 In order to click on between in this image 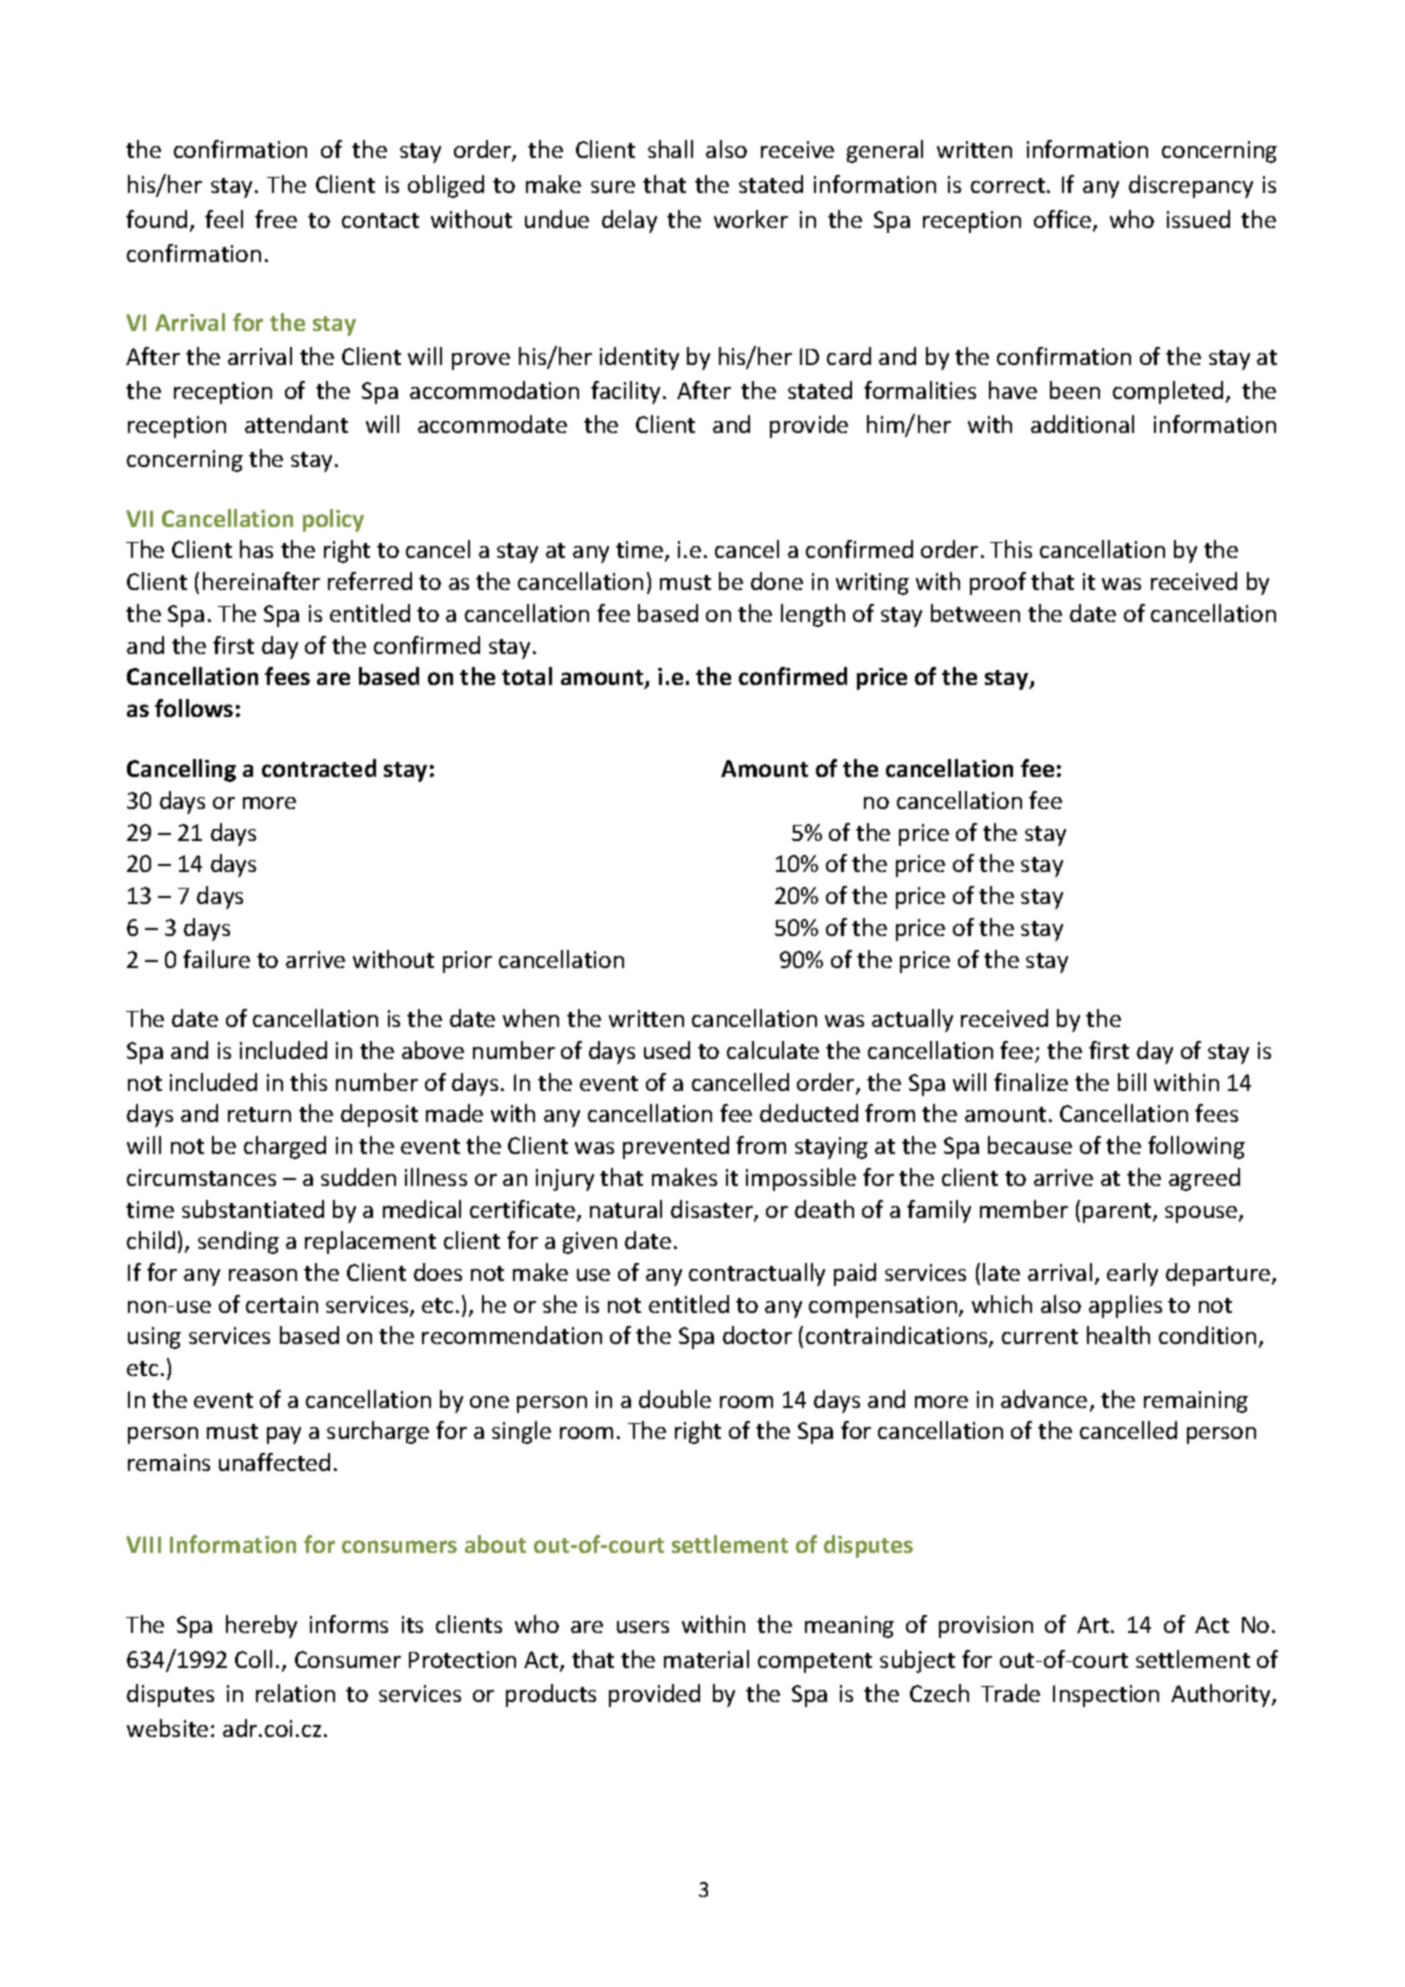, I will do `click(975, 613)`.
